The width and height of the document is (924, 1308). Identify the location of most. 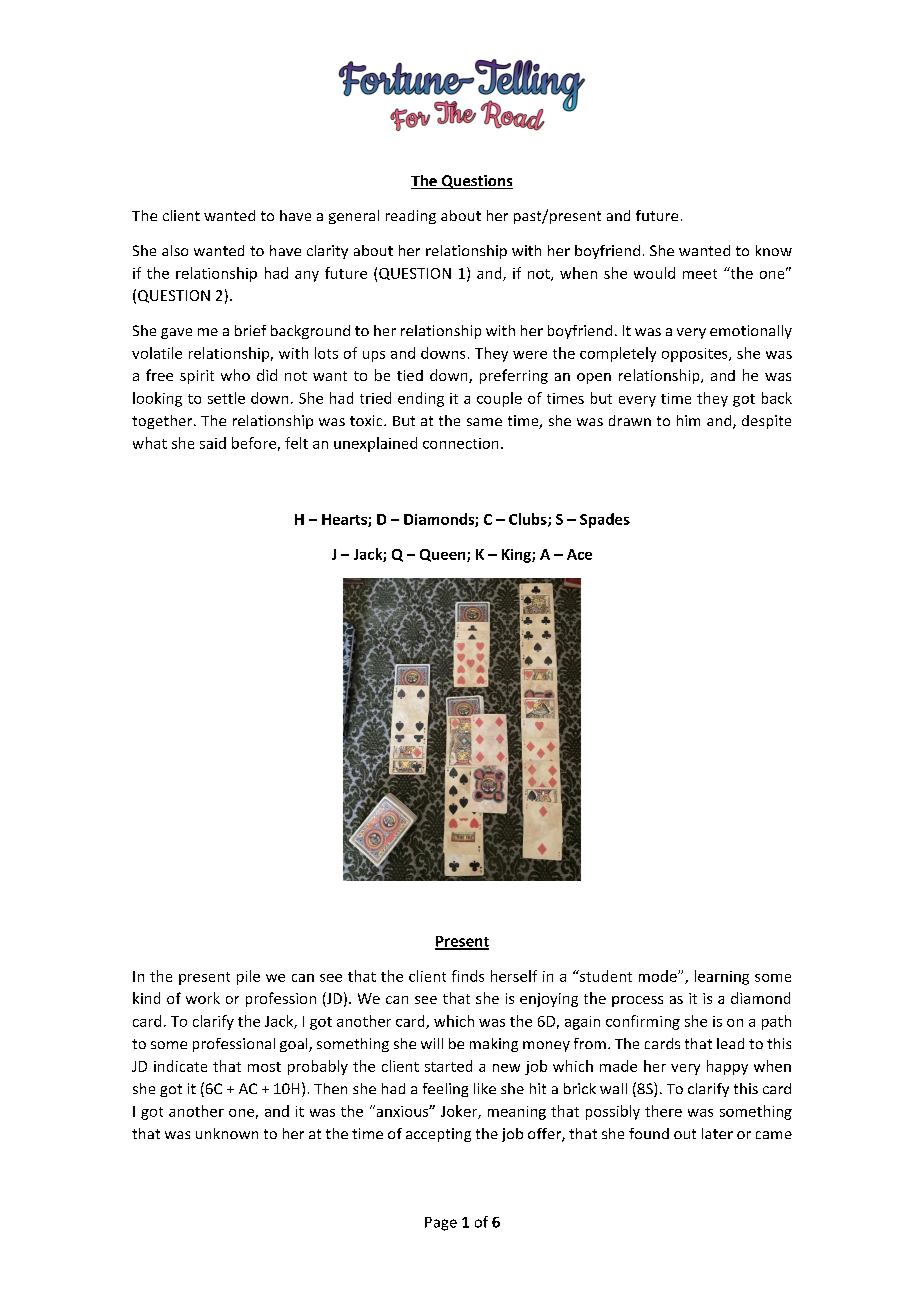
(264, 1067).
